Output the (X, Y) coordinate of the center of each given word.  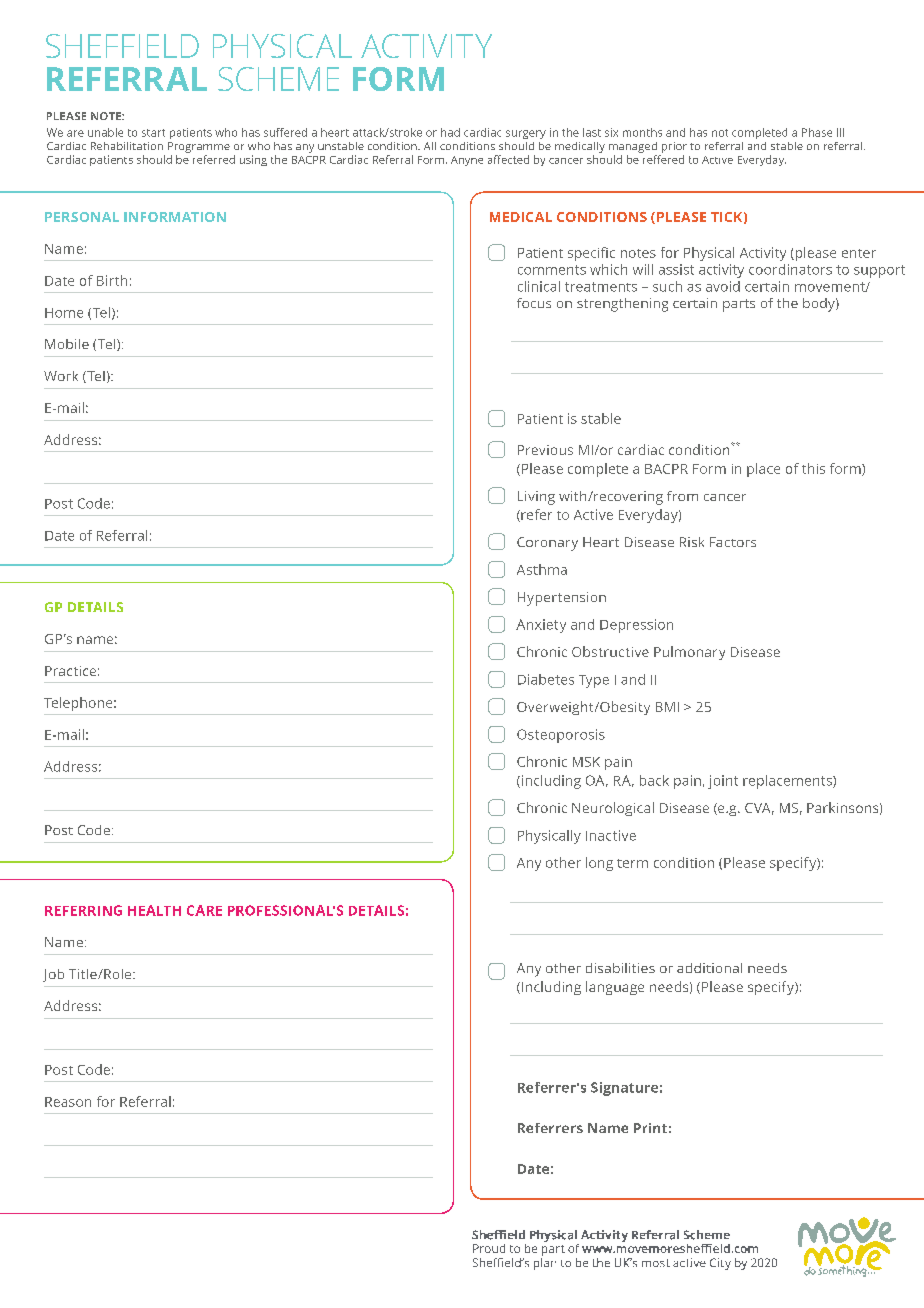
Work (61, 376)
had (450, 132)
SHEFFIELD (122, 46)
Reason (68, 1102)
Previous (545, 450)
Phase (817, 132)
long (599, 864)
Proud (489, 1248)
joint (723, 782)
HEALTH (154, 910)
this (813, 468)
